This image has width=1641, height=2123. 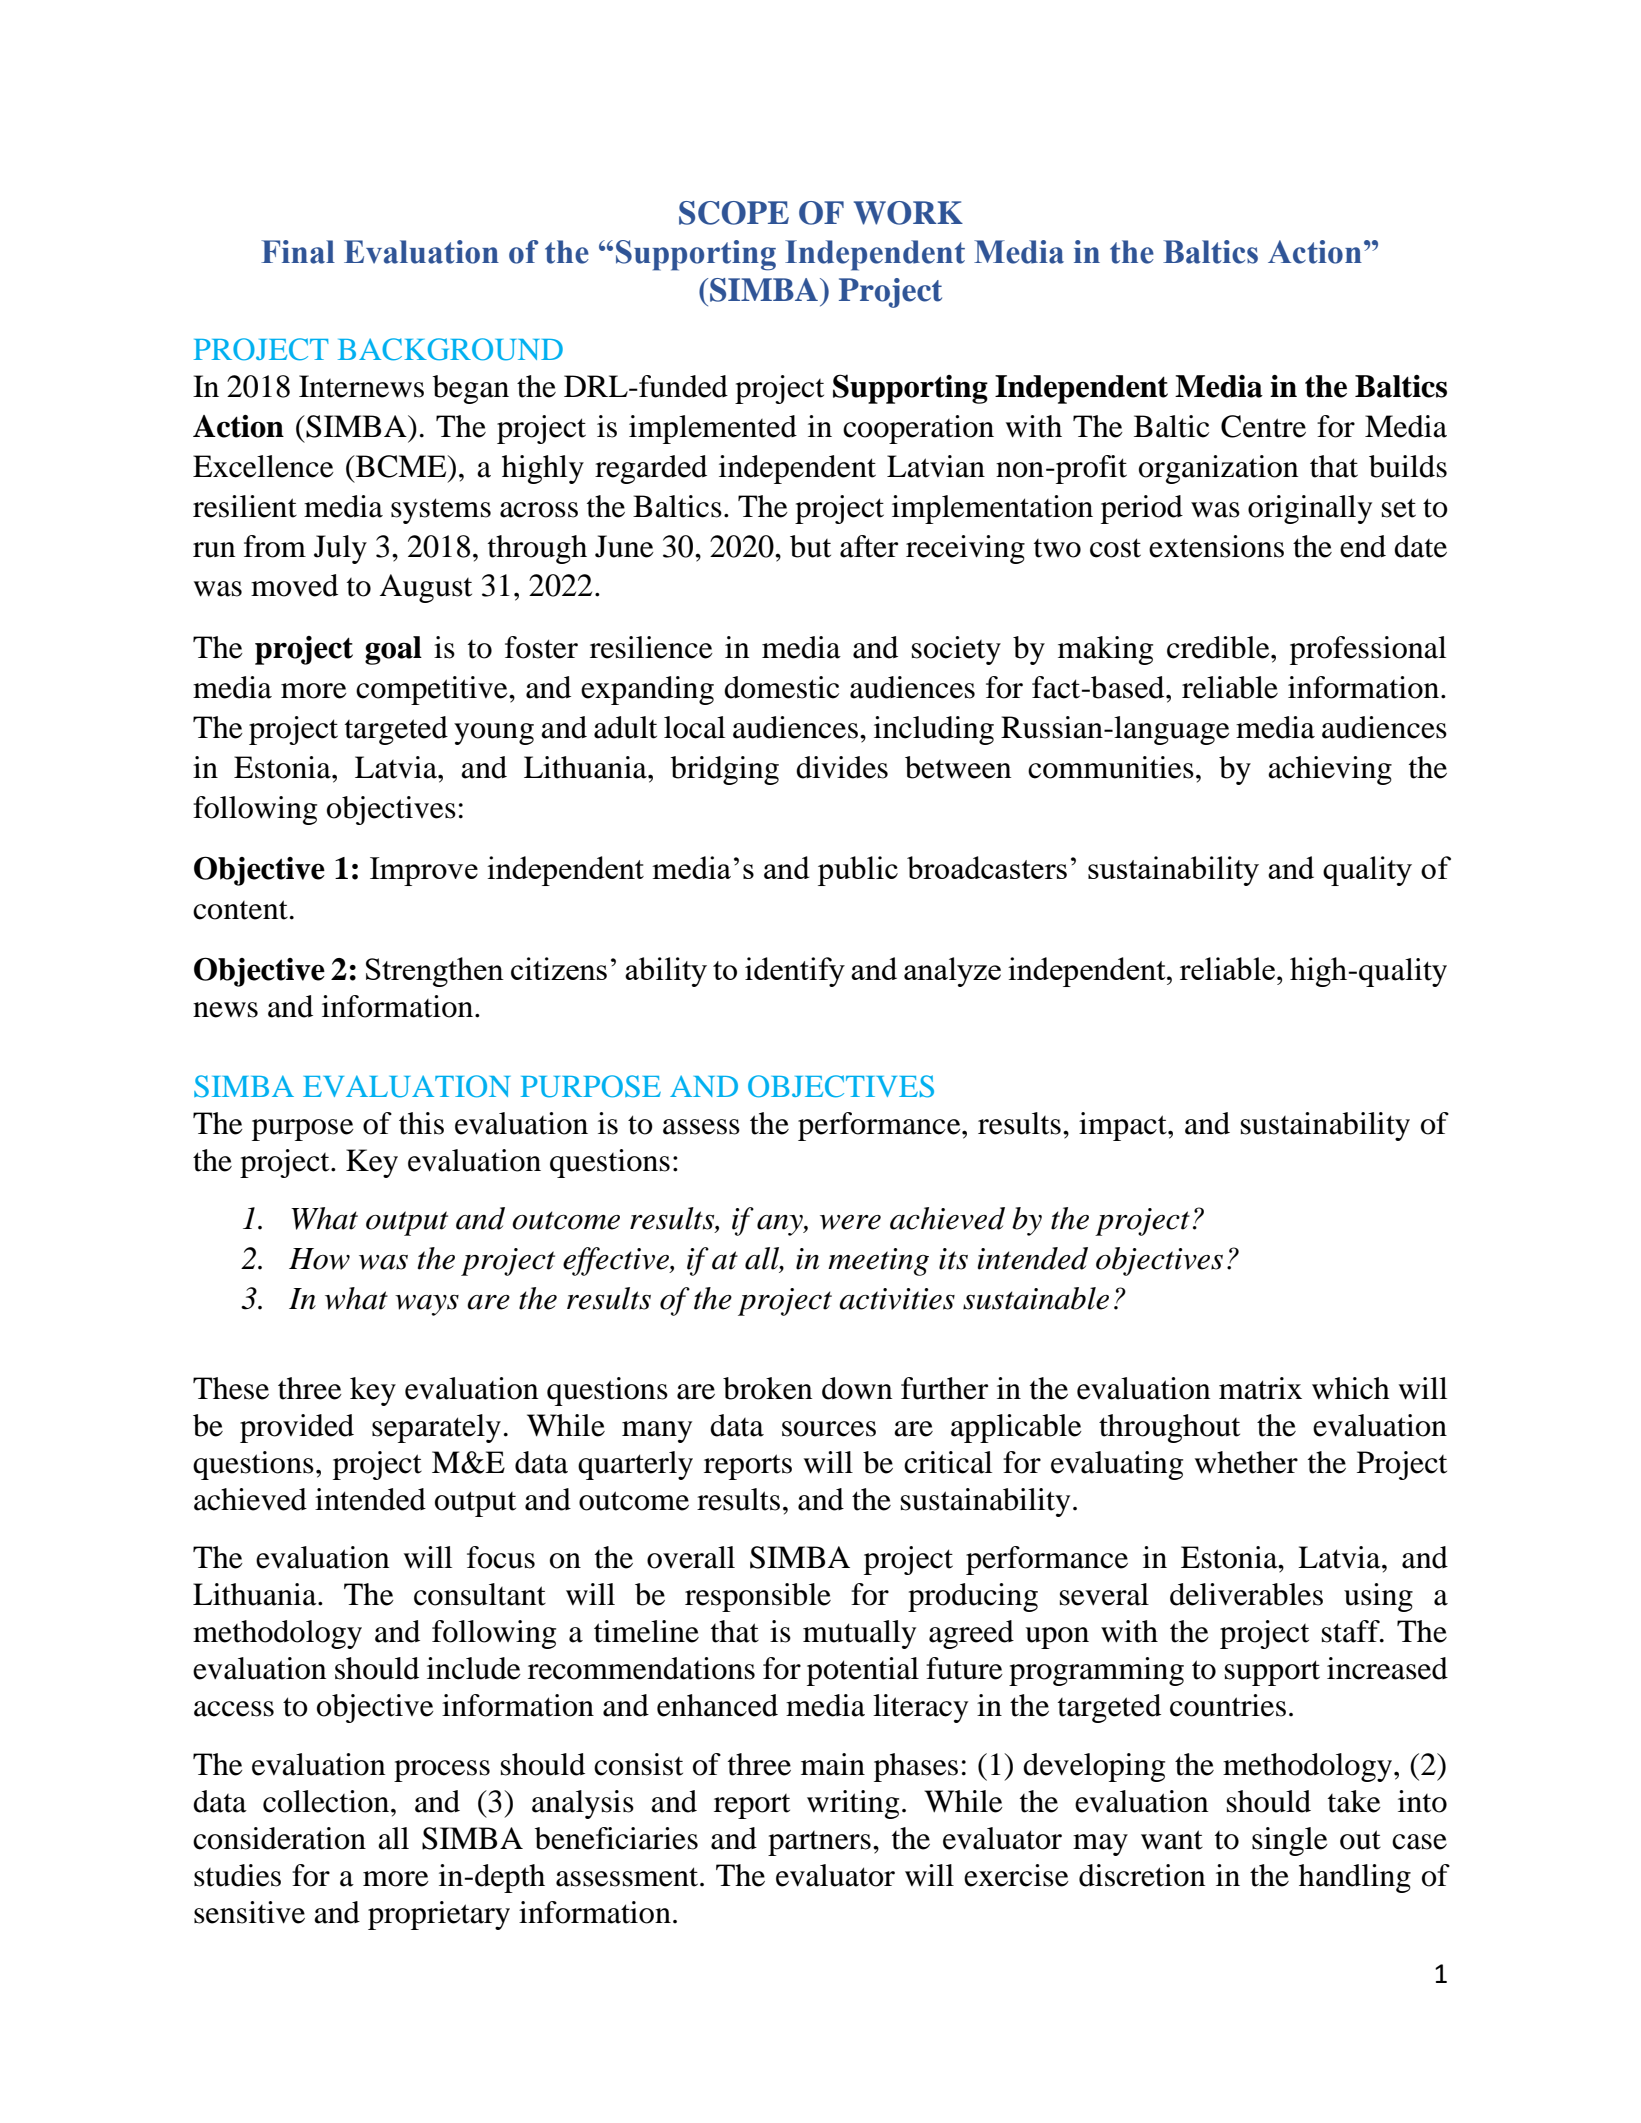 What do you see at coordinates (298, 252) in the image?
I see `Final` at bounding box center [298, 252].
